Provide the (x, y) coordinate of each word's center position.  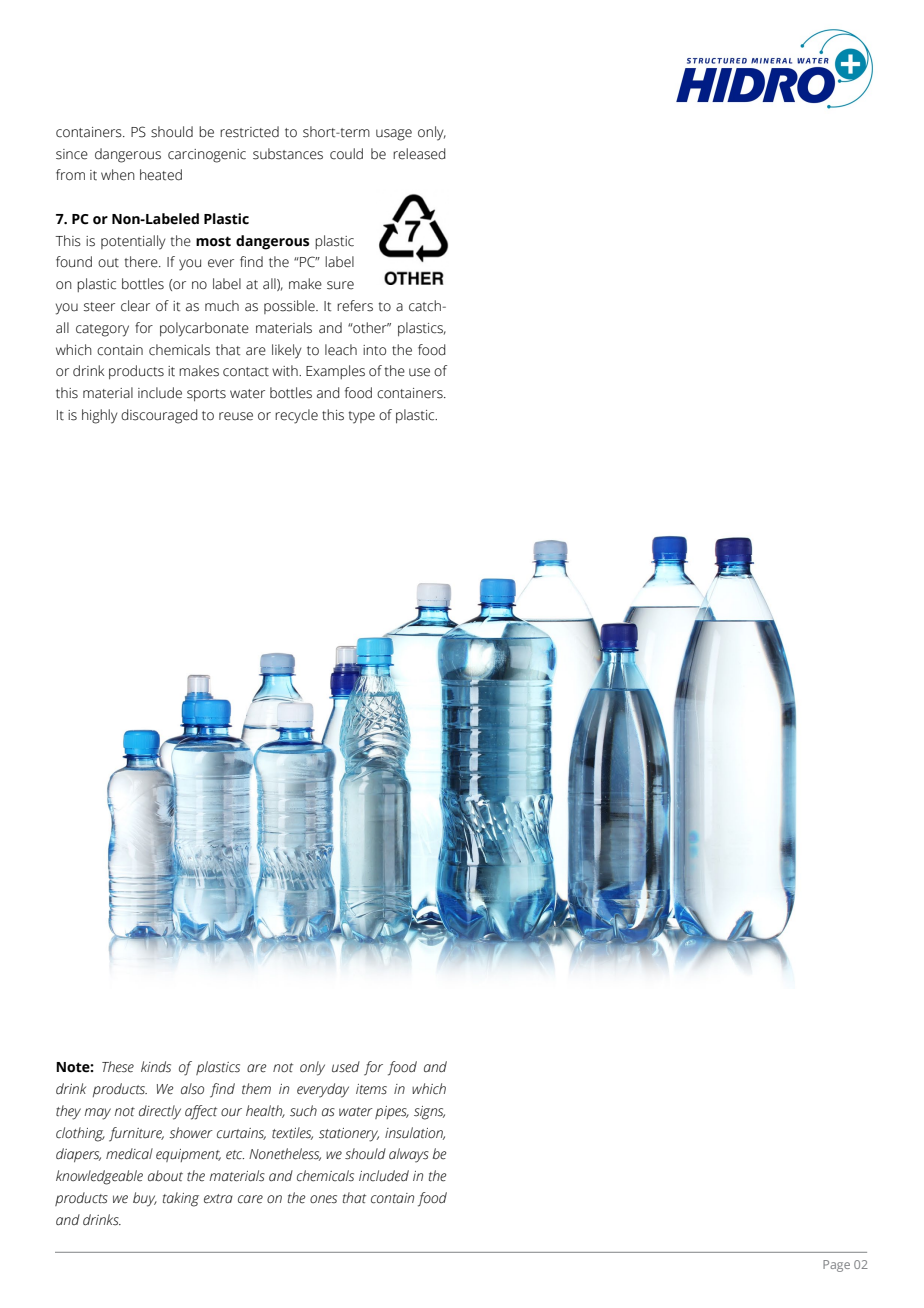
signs (429, 1113)
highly (99, 416)
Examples (335, 372)
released (419, 154)
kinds (156, 1066)
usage (394, 135)
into (374, 350)
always (409, 1155)
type (362, 417)
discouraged (159, 416)
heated (161, 175)
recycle (296, 416)
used (346, 1067)
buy (145, 1199)
